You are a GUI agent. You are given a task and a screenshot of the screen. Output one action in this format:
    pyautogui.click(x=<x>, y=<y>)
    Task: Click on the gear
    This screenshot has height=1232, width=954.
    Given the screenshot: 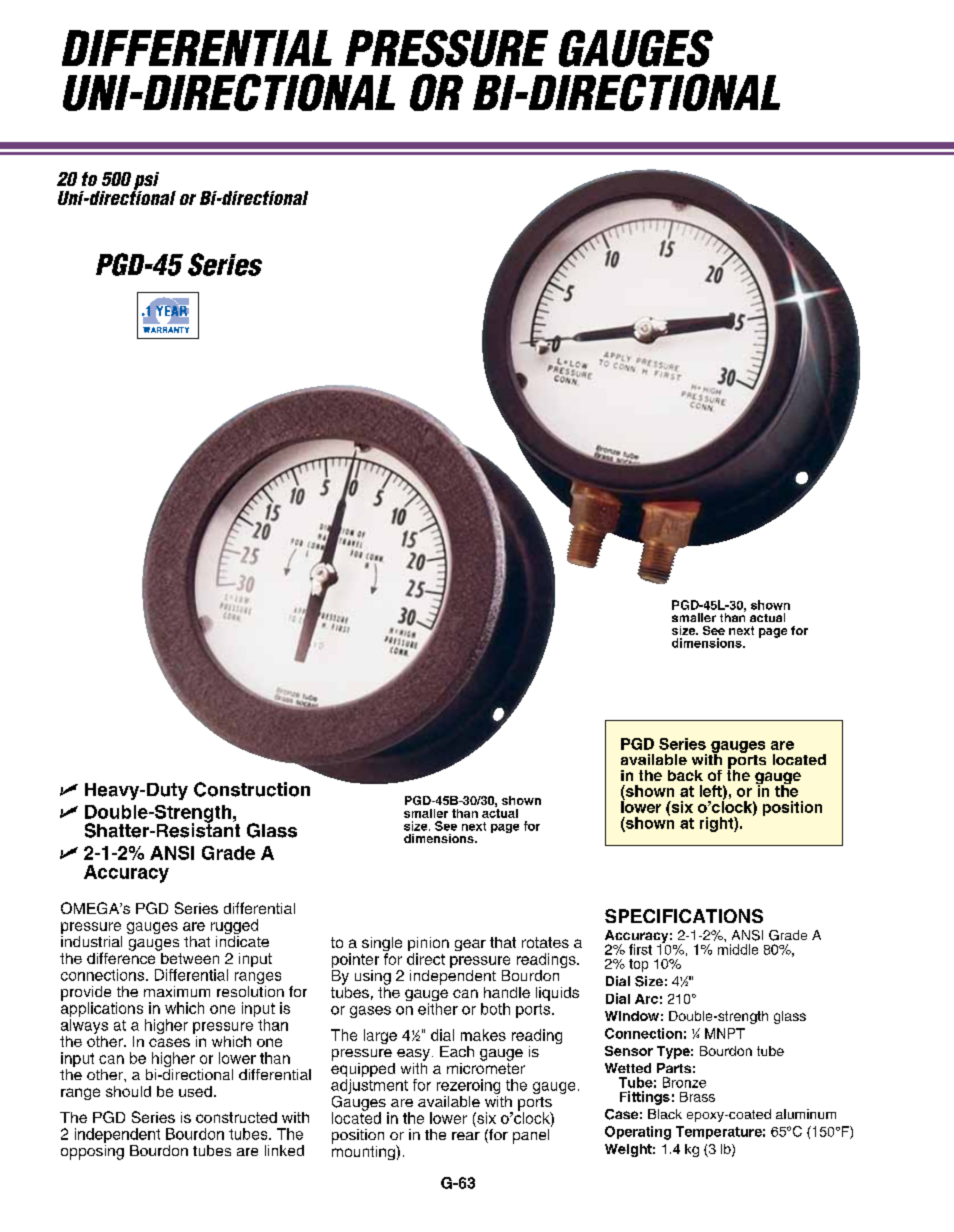 What is the action you would take?
    pyautogui.click(x=470, y=945)
